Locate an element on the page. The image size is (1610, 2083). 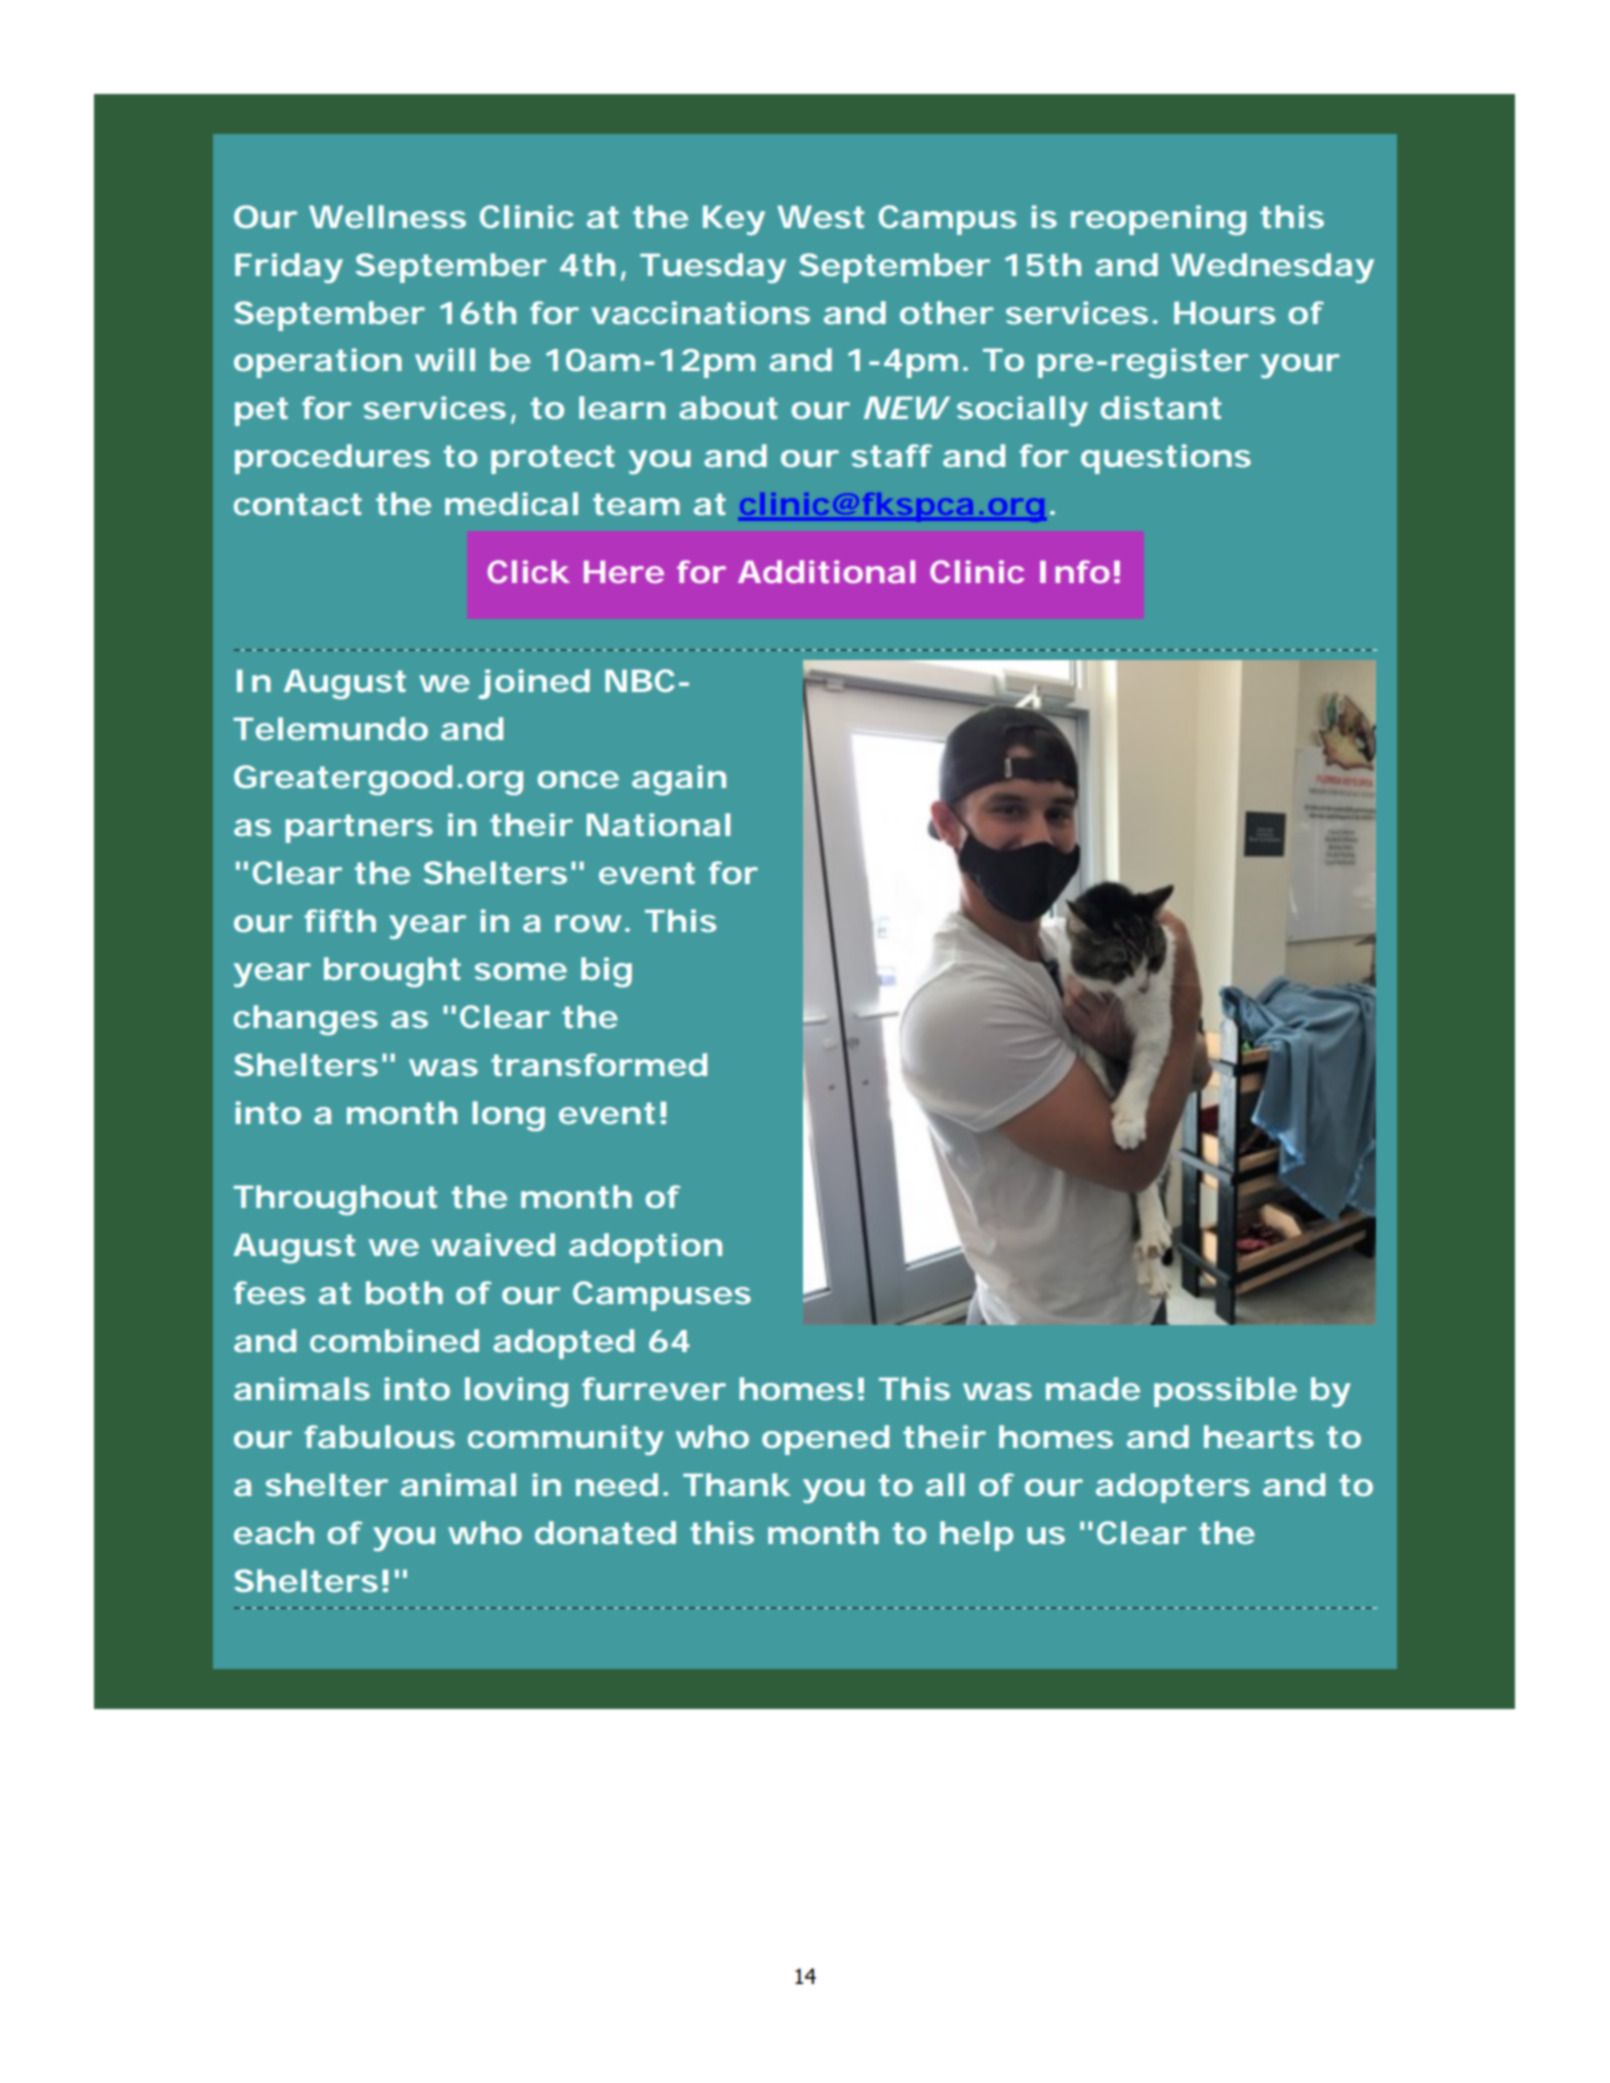
West is located at coordinates (820, 216).
